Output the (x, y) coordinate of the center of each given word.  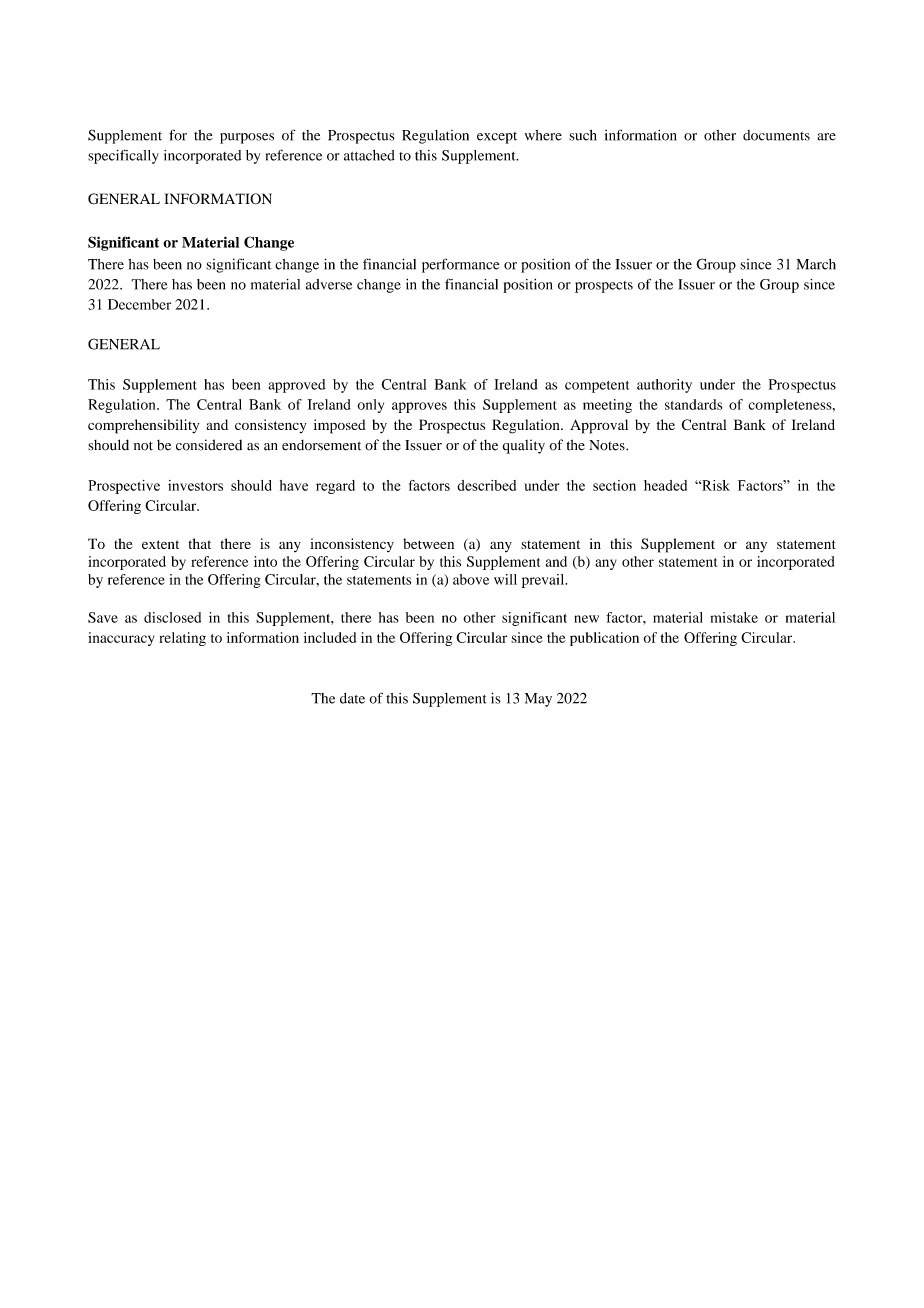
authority (664, 386)
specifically (123, 157)
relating (182, 639)
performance (460, 265)
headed (665, 485)
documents (776, 135)
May (538, 700)
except (497, 138)
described (486, 485)
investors (195, 485)
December (139, 304)
